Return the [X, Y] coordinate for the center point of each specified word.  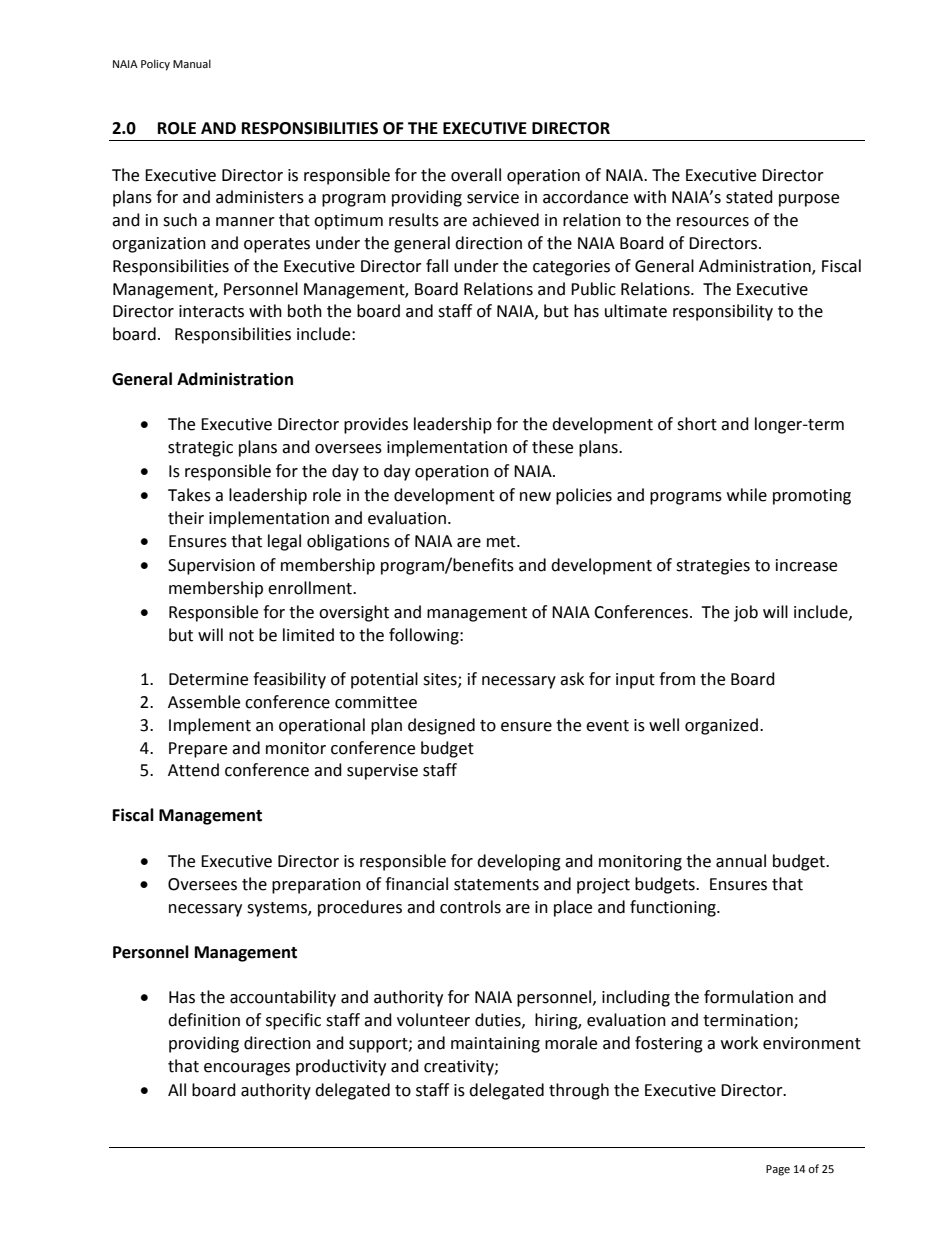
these [552, 447]
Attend [193, 770]
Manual [192, 63]
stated [749, 197]
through [579, 1091]
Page [778, 1170]
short [697, 424]
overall [476, 175]
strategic [200, 449]
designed [441, 726]
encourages [247, 1069]
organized [721, 726]
